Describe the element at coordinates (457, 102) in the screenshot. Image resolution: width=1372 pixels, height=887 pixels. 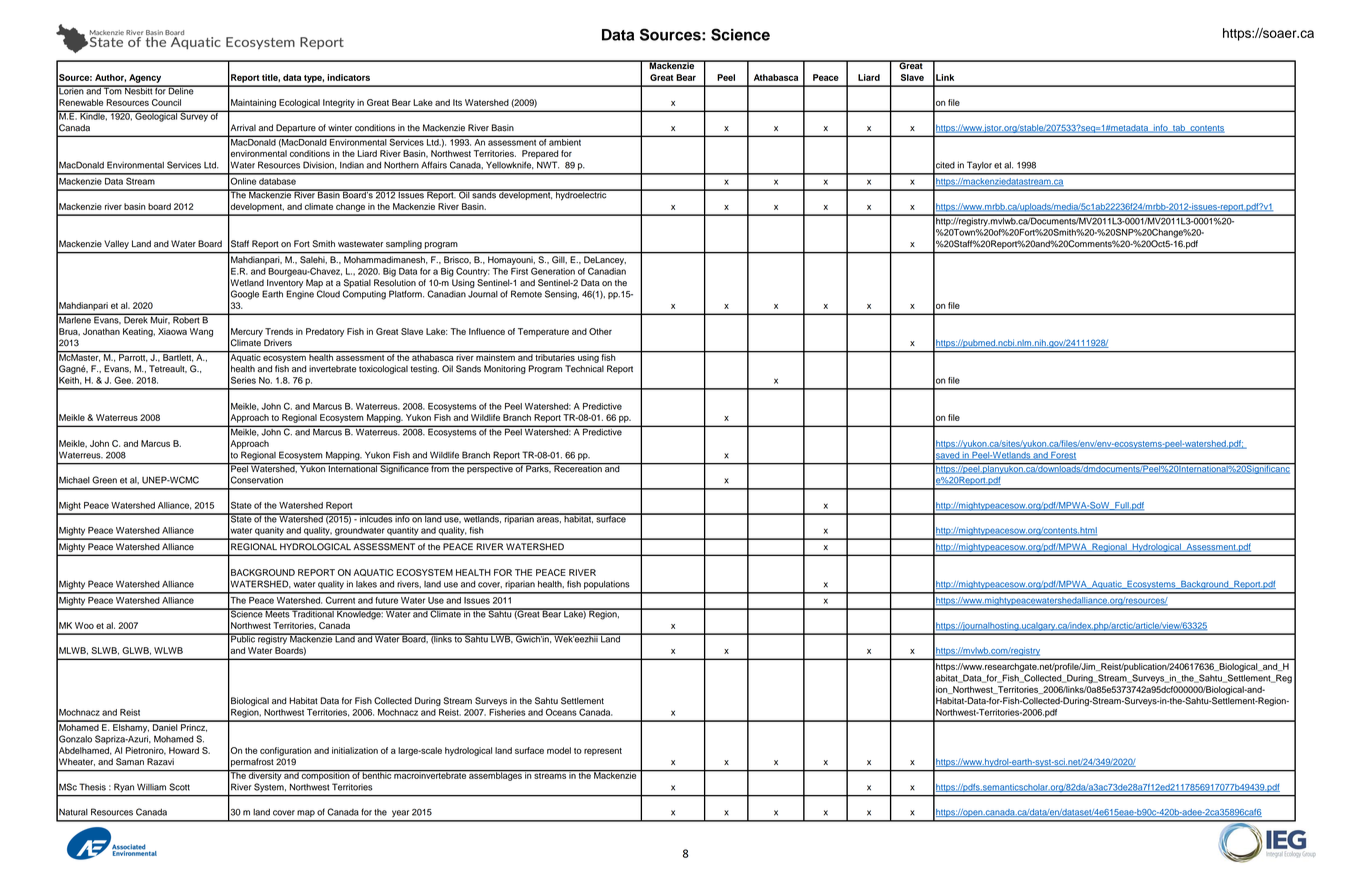
I see `Its` at that location.
